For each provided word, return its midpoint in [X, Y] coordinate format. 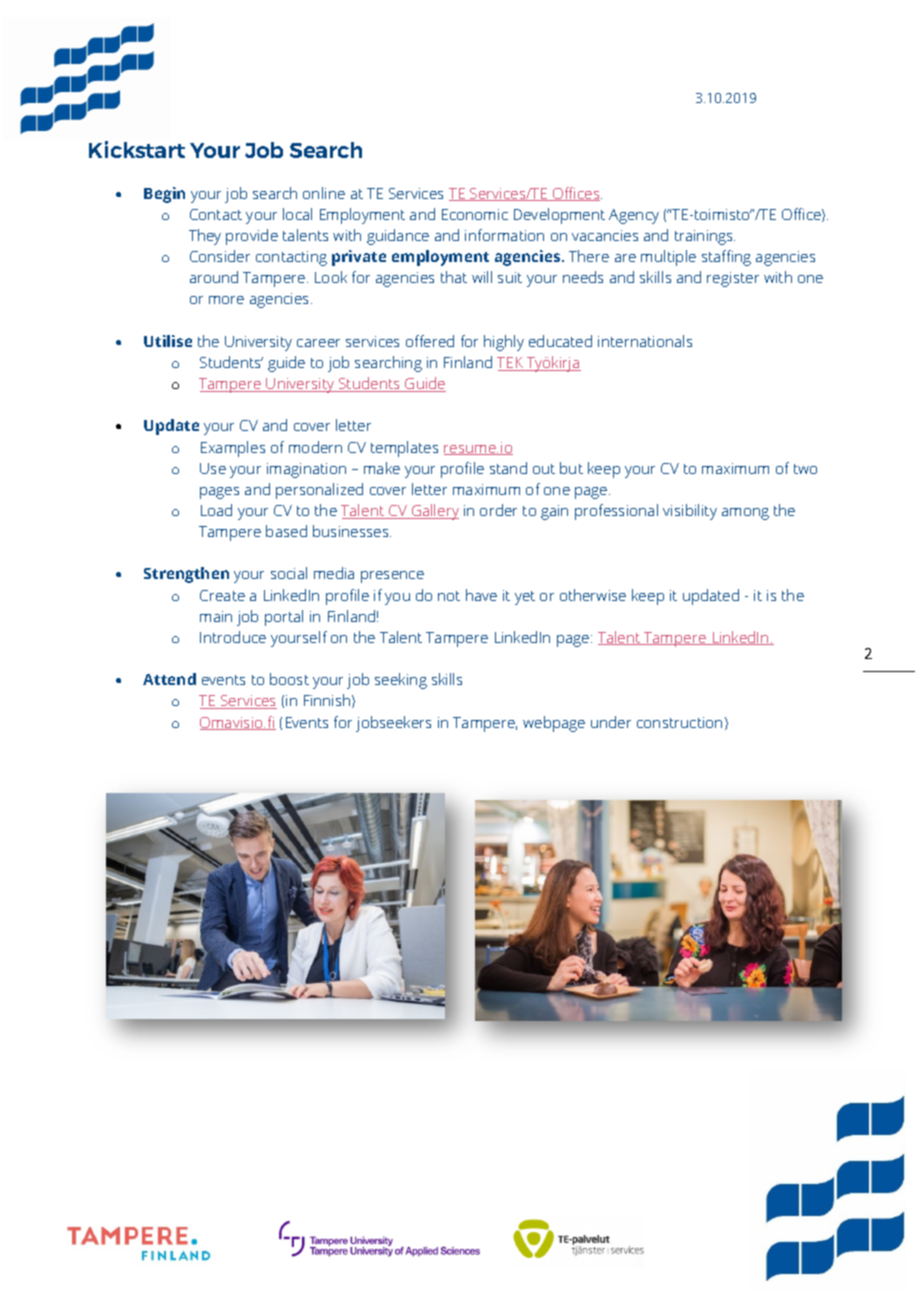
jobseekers [393, 724]
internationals [645, 341]
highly [504, 343]
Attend [169, 679]
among [745, 514]
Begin [164, 195]
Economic [475, 214]
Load [216, 510]
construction [679, 722]
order [498, 510]
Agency [634, 216]
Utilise [168, 341]
